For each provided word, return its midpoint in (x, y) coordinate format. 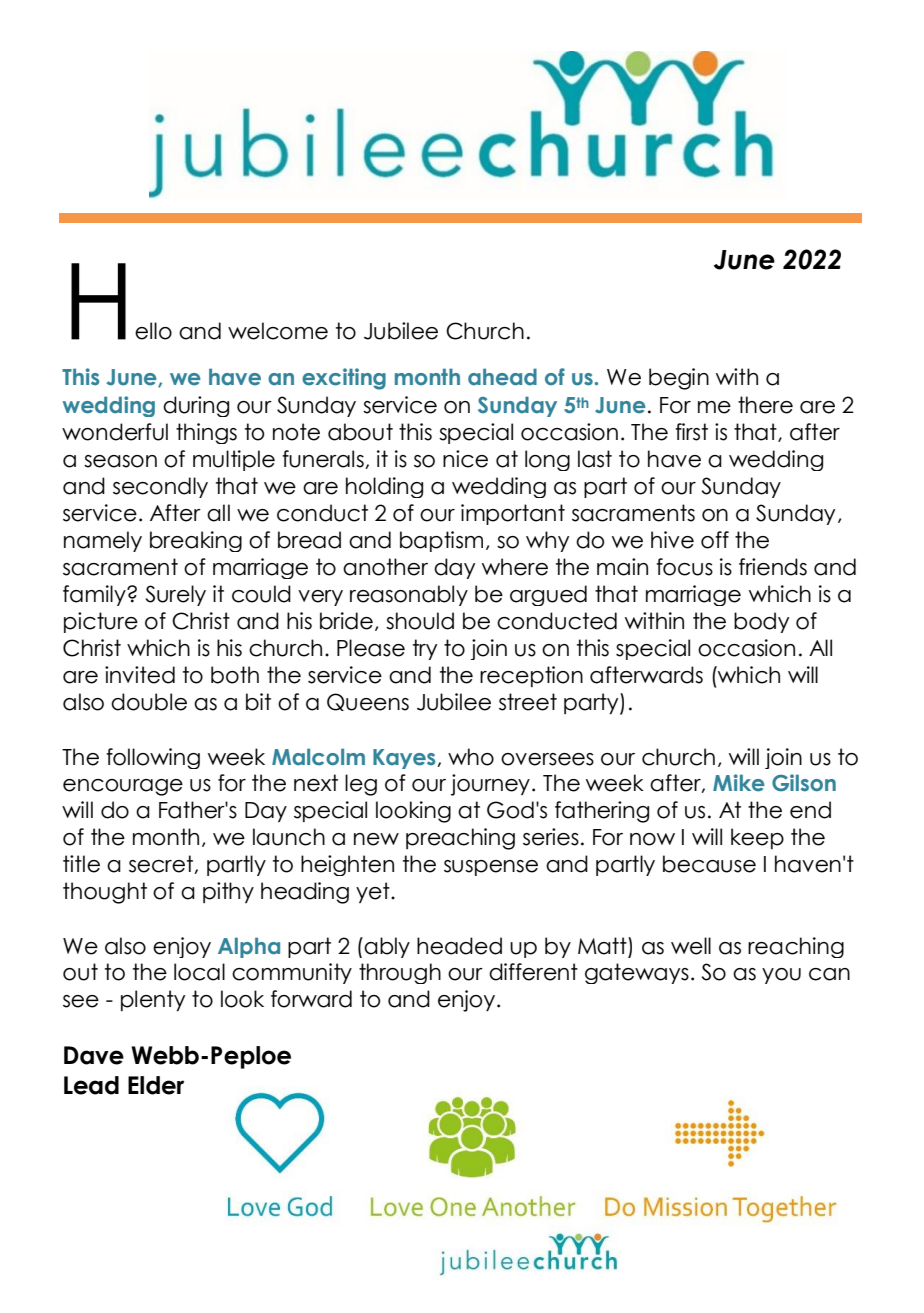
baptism (441, 541)
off (715, 540)
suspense (491, 868)
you (781, 976)
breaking (196, 541)
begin (679, 379)
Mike (739, 783)
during (196, 406)
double (149, 702)
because (709, 864)
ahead (502, 377)
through (400, 973)
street (528, 702)
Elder (156, 1085)
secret (162, 864)
